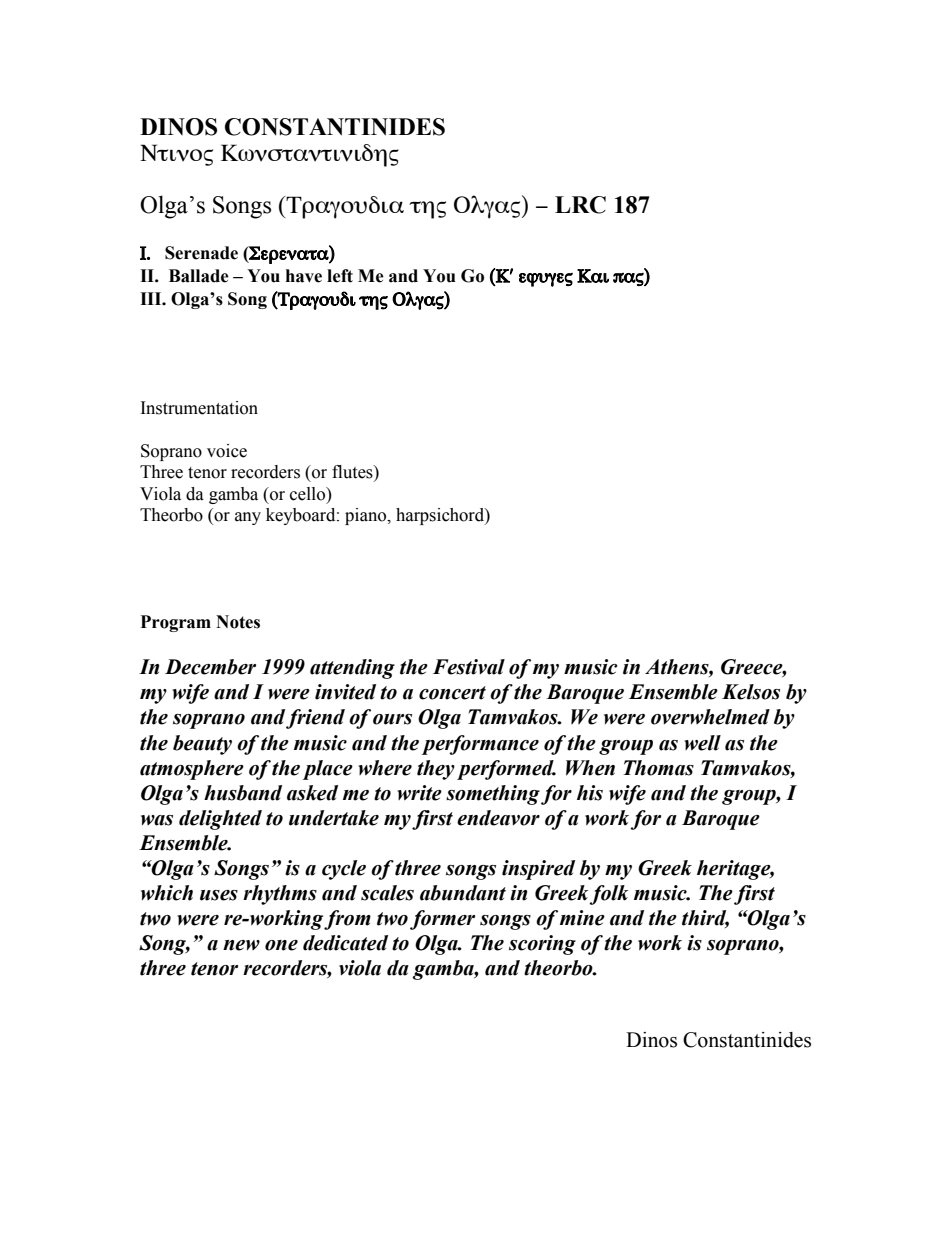  I want to click on have, so click(304, 276).
